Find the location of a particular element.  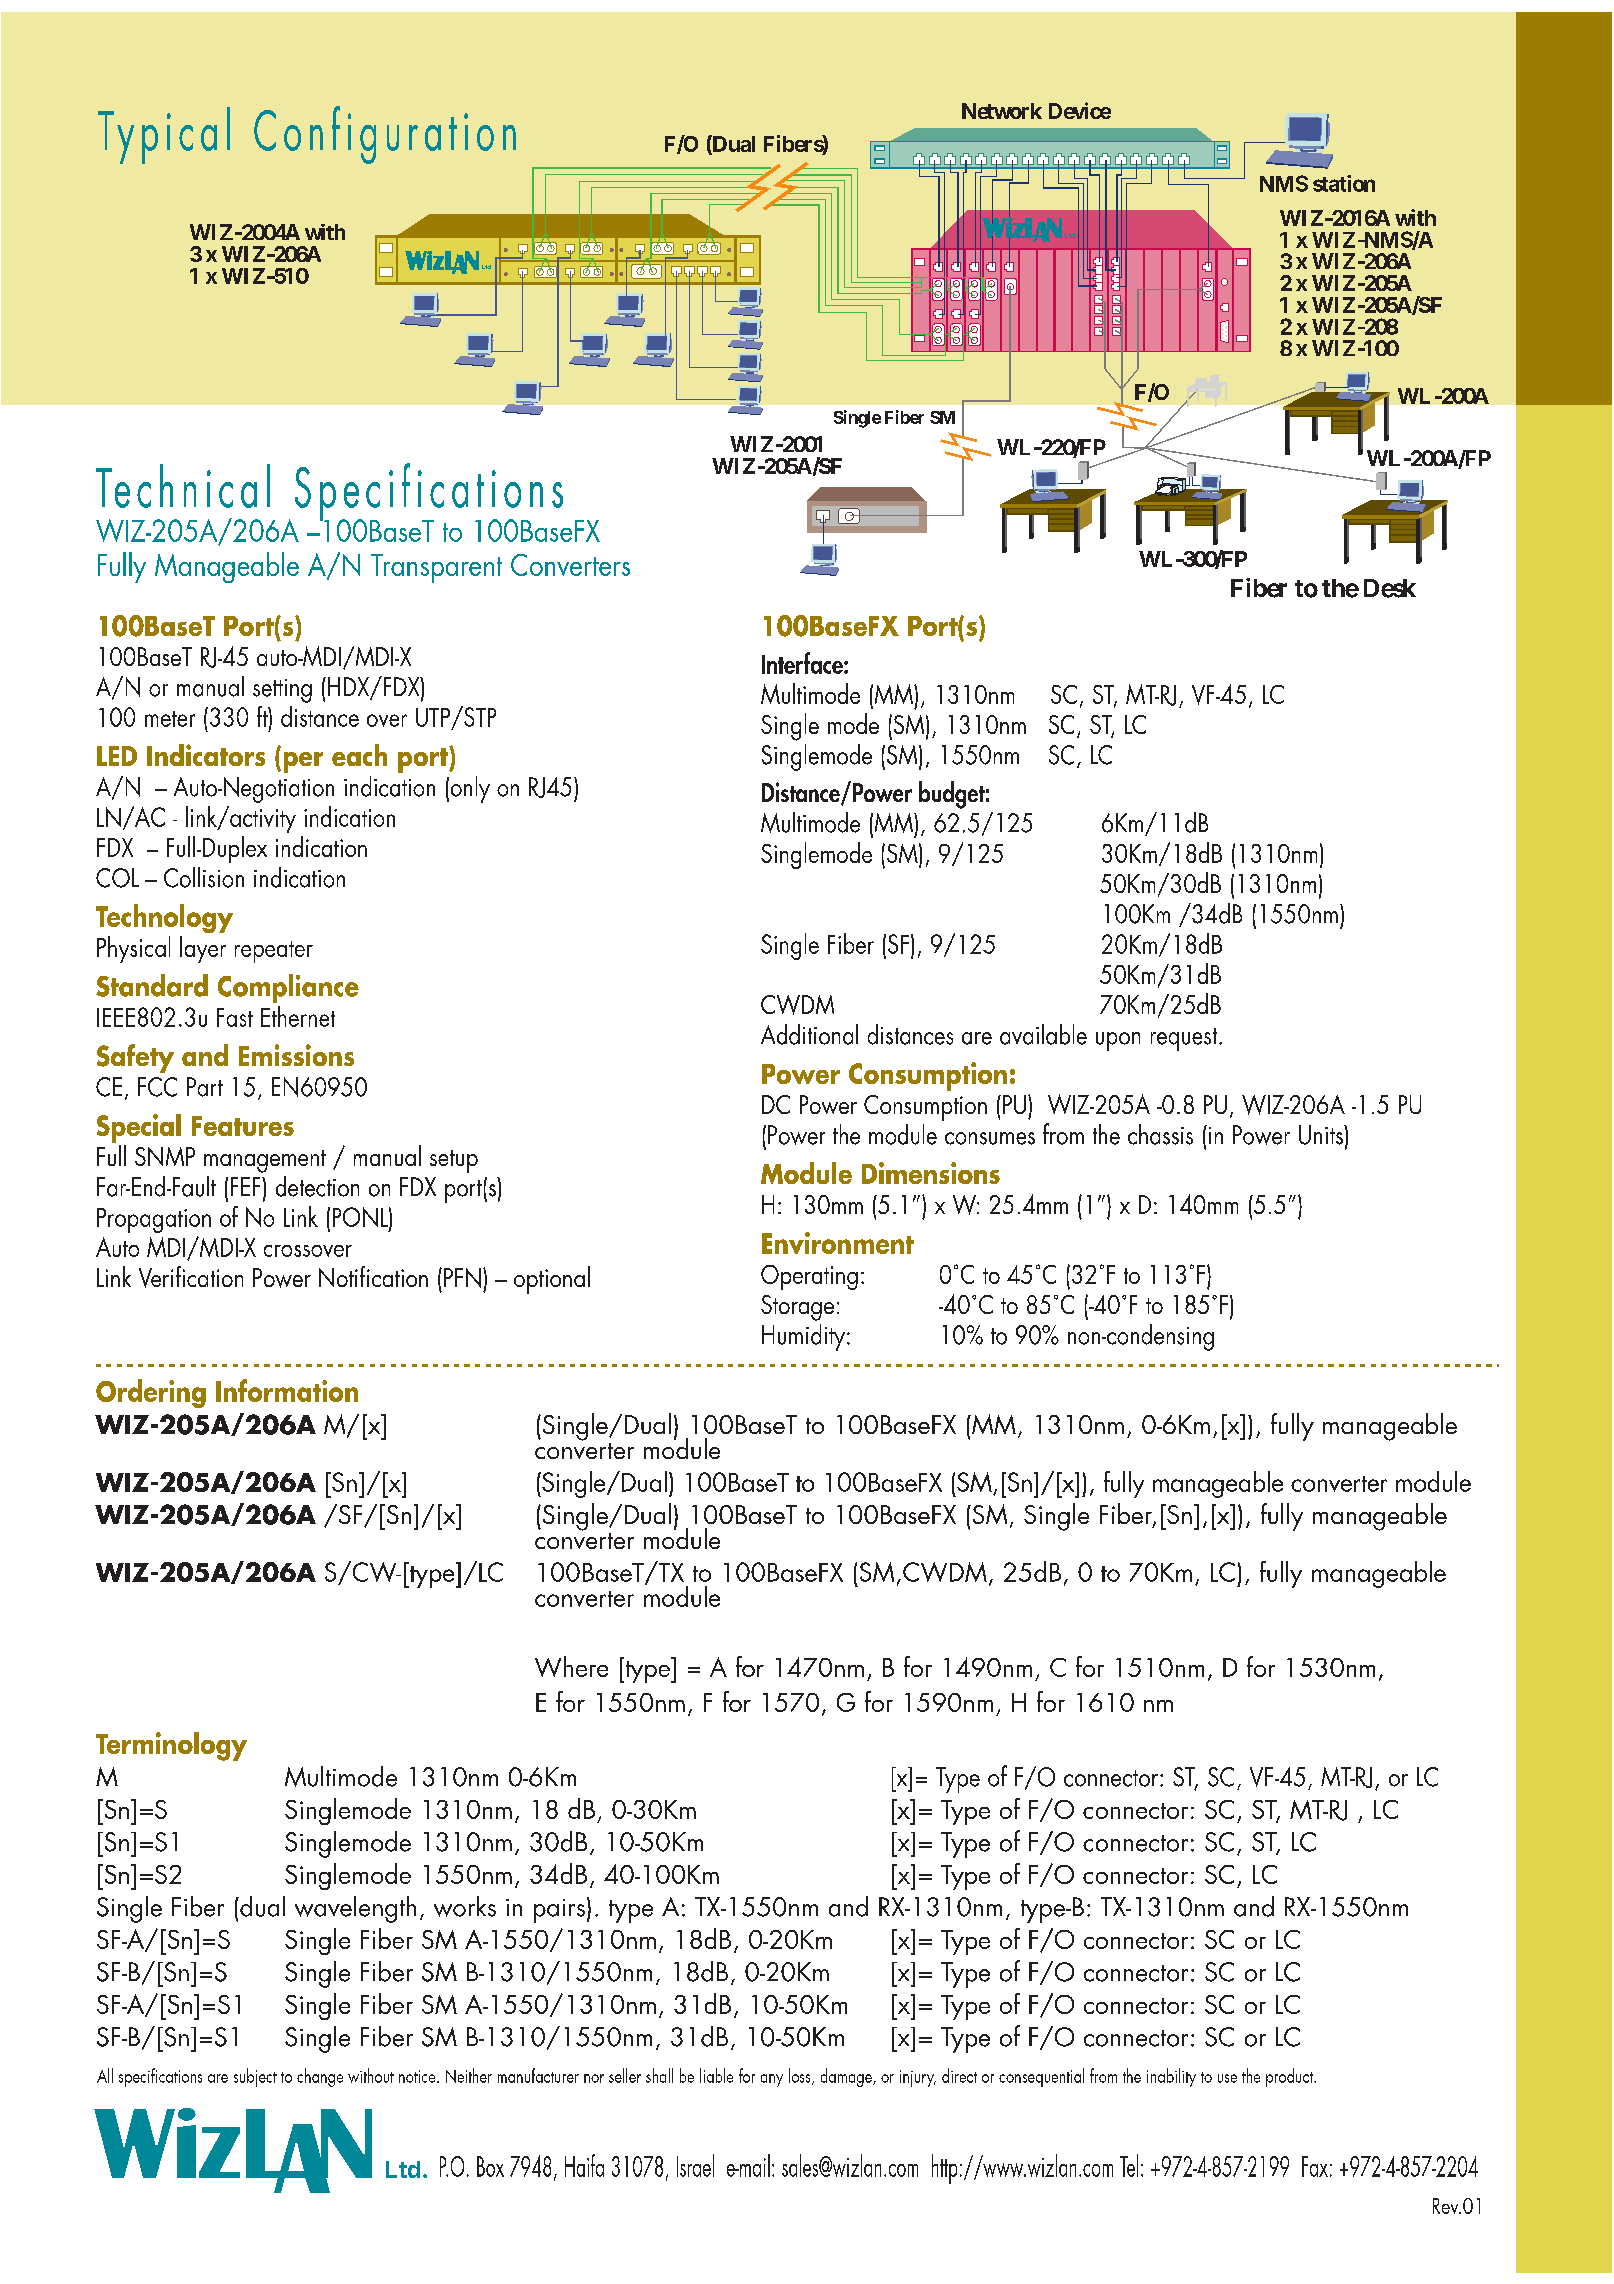

any is located at coordinates (772, 2080).
